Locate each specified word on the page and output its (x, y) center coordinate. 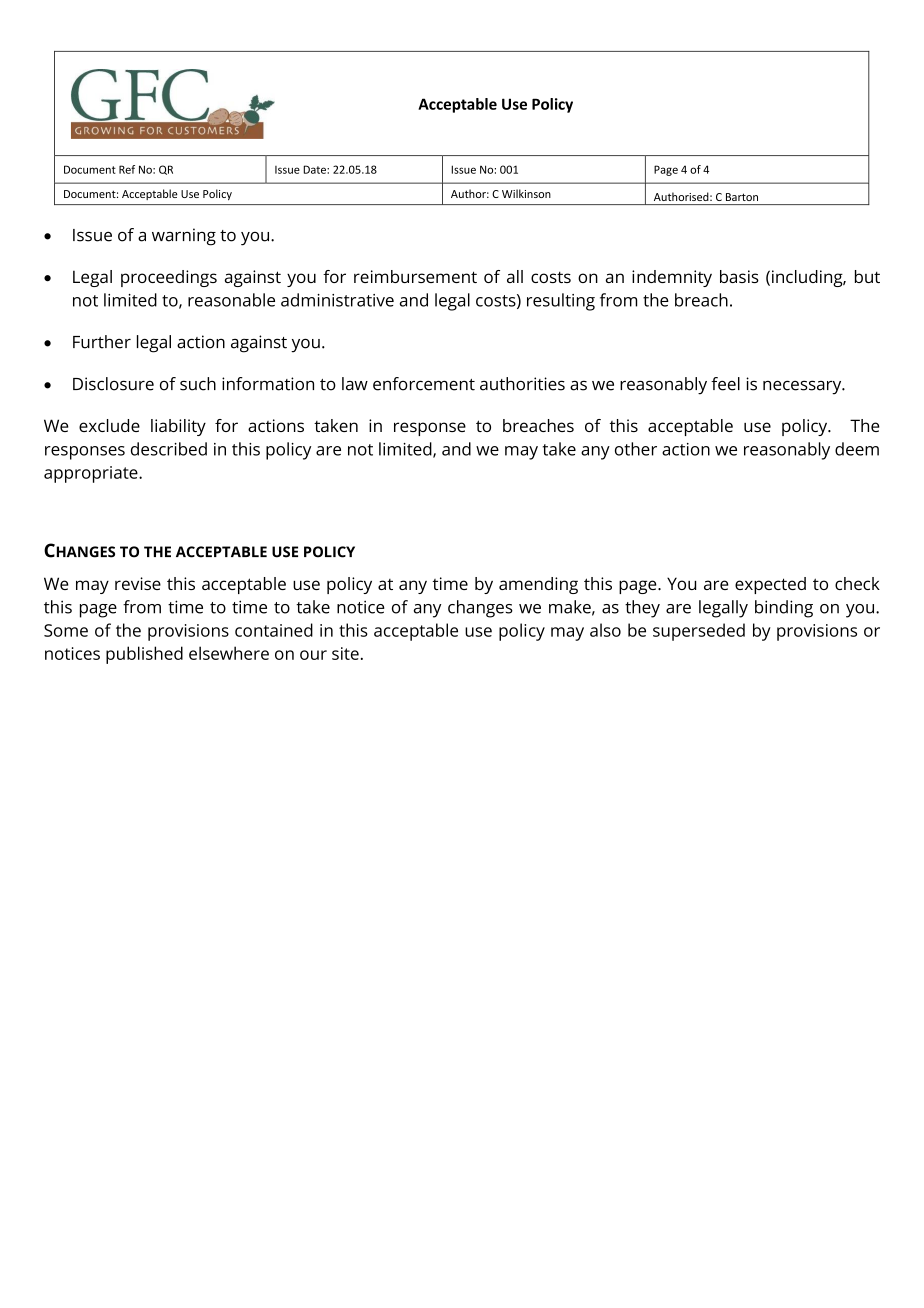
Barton (742, 197)
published (144, 655)
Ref (127, 169)
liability (178, 427)
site (345, 653)
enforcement (424, 384)
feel (725, 384)
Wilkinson (526, 193)
